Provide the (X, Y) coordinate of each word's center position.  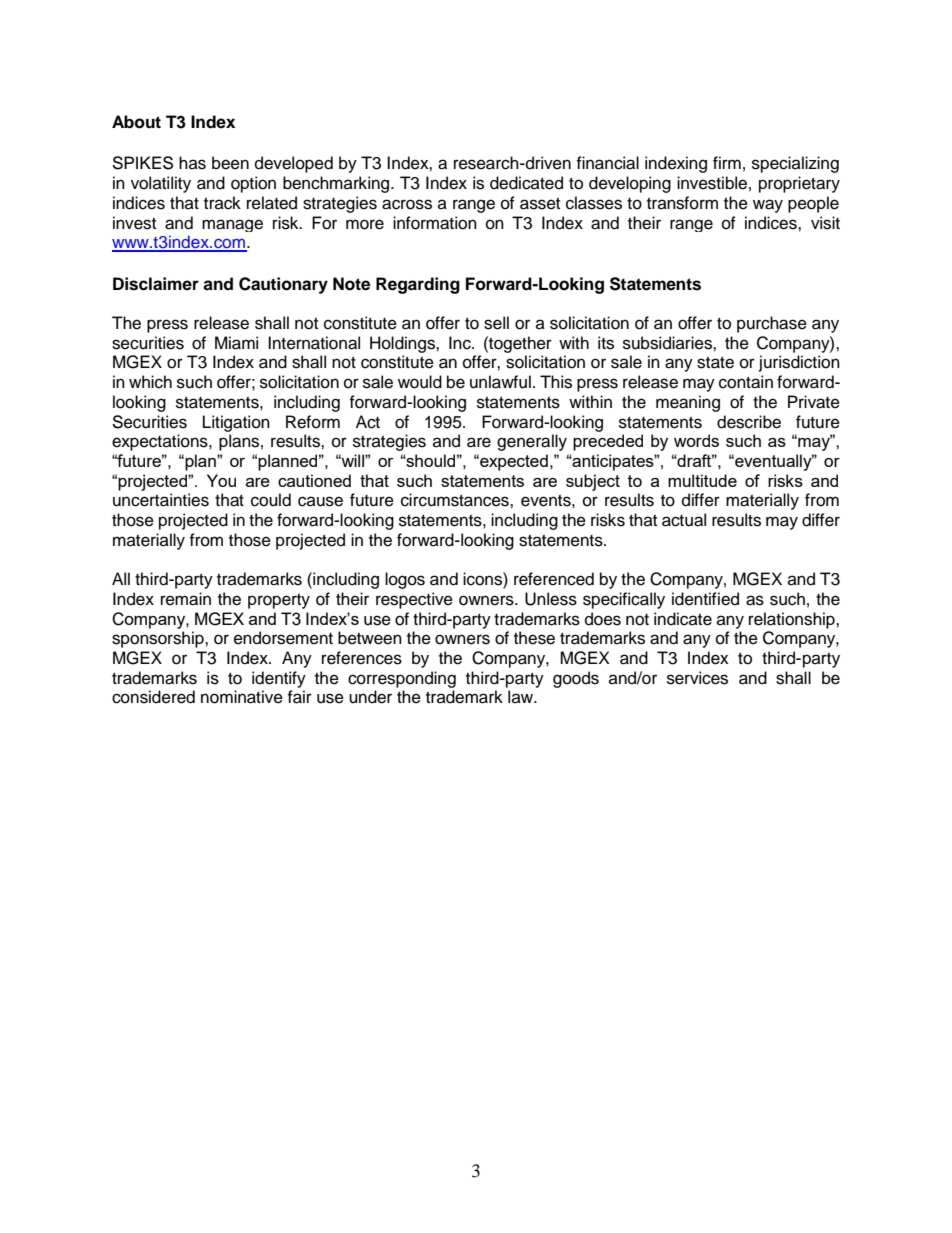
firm (727, 162)
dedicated (526, 183)
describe (749, 422)
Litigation (236, 423)
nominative (242, 697)
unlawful (500, 382)
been (230, 163)
